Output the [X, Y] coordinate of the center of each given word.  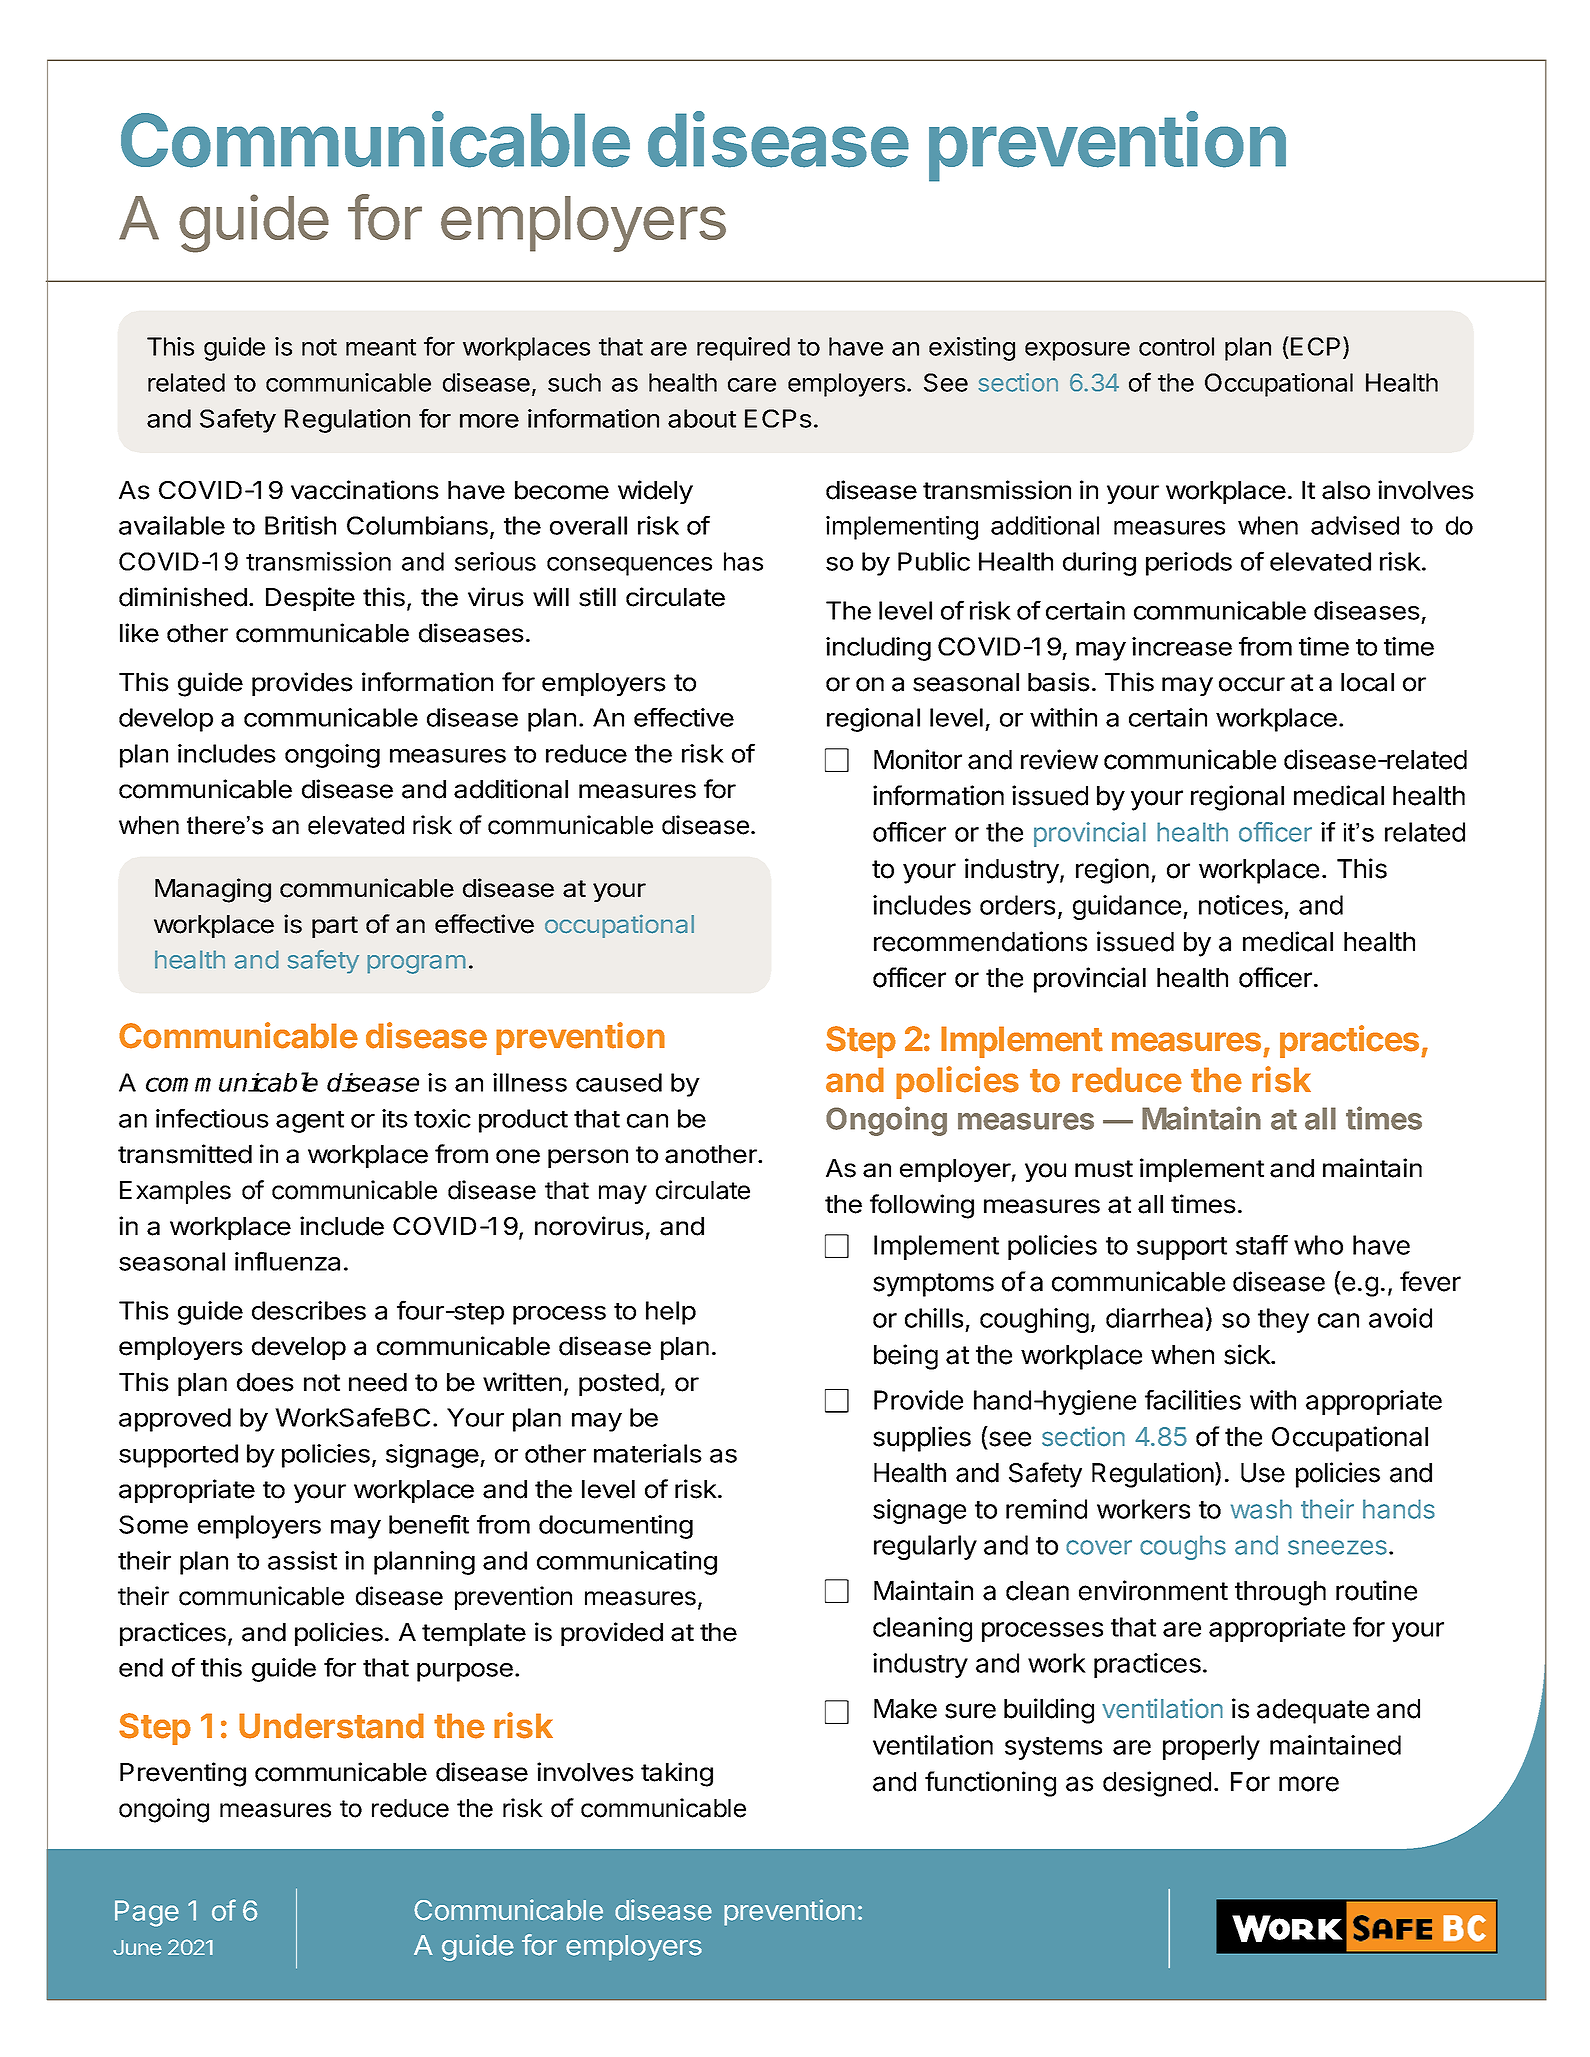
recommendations [980, 941]
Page [147, 1913]
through [1280, 1593]
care [752, 385]
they [1283, 1320]
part [335, 927]
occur [1252, 684]
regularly [925, 1547]
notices [1241, 905]
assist [302, 1560]
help [671, 1313]
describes [309, 1310]
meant [381, 347]
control [1176, 346]
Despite [310, 599]
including [878, 649]
